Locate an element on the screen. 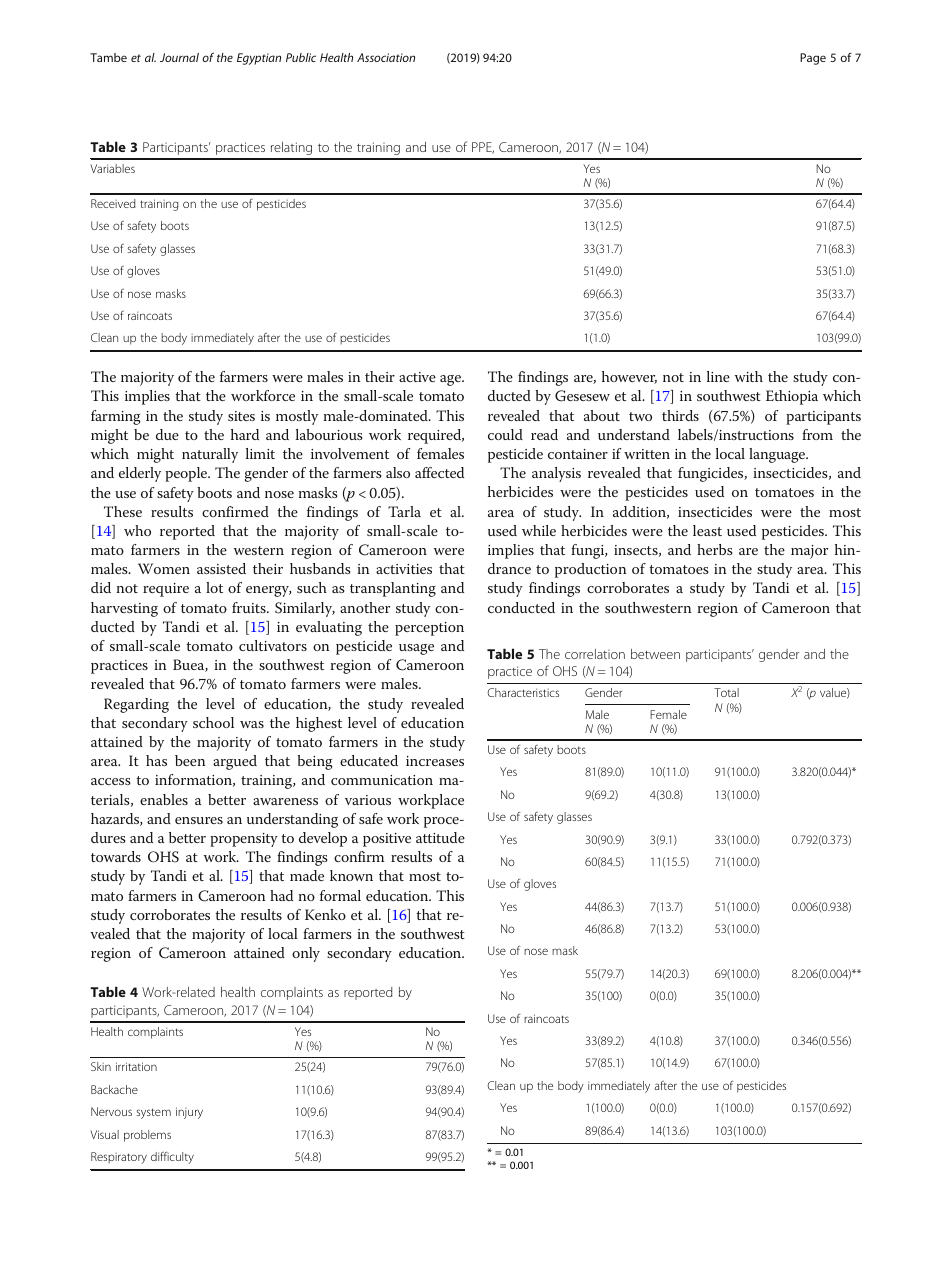  Page is located at coordinates (813, 59).
